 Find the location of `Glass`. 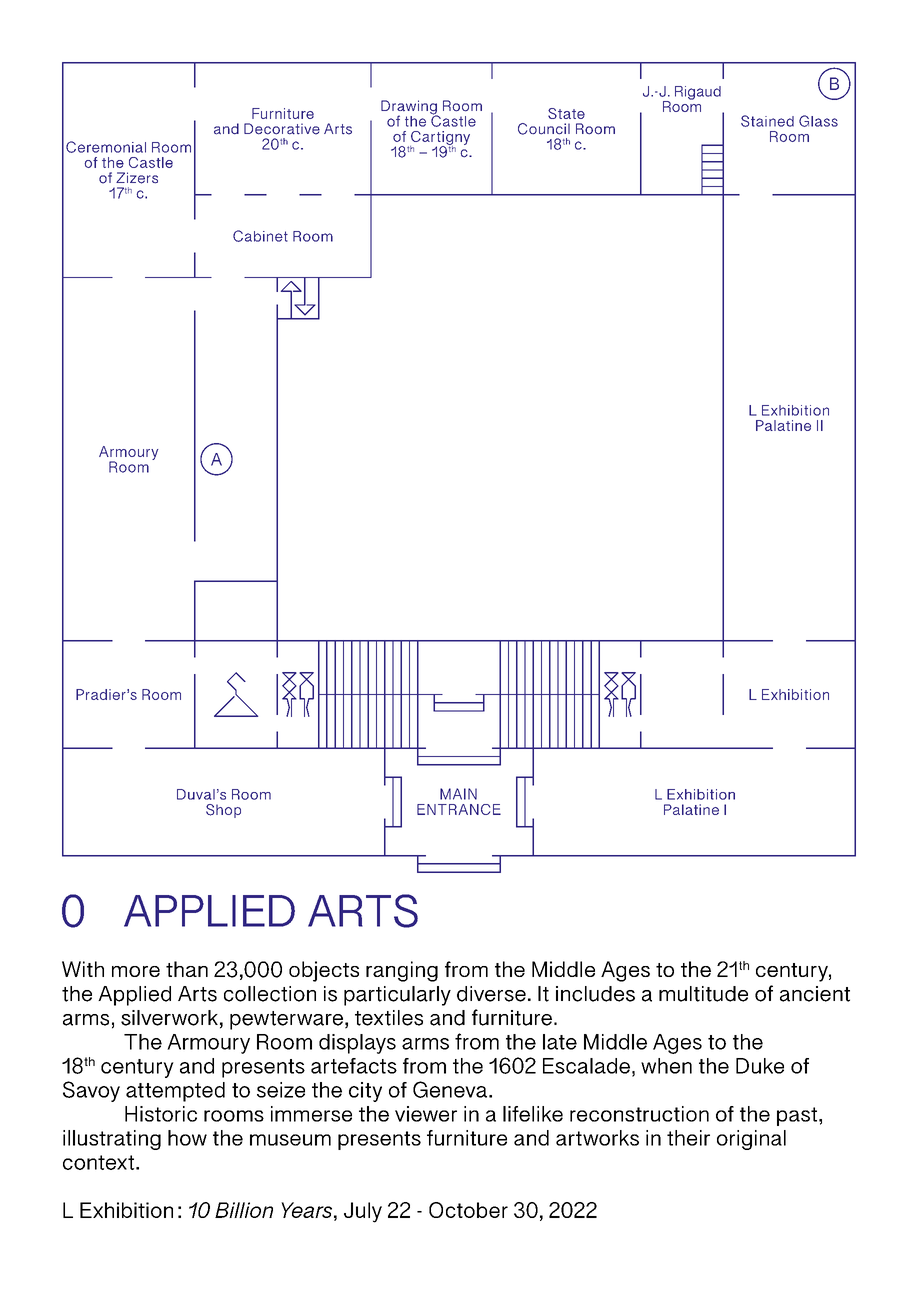

Glass is located at coordinates (818, 121).
